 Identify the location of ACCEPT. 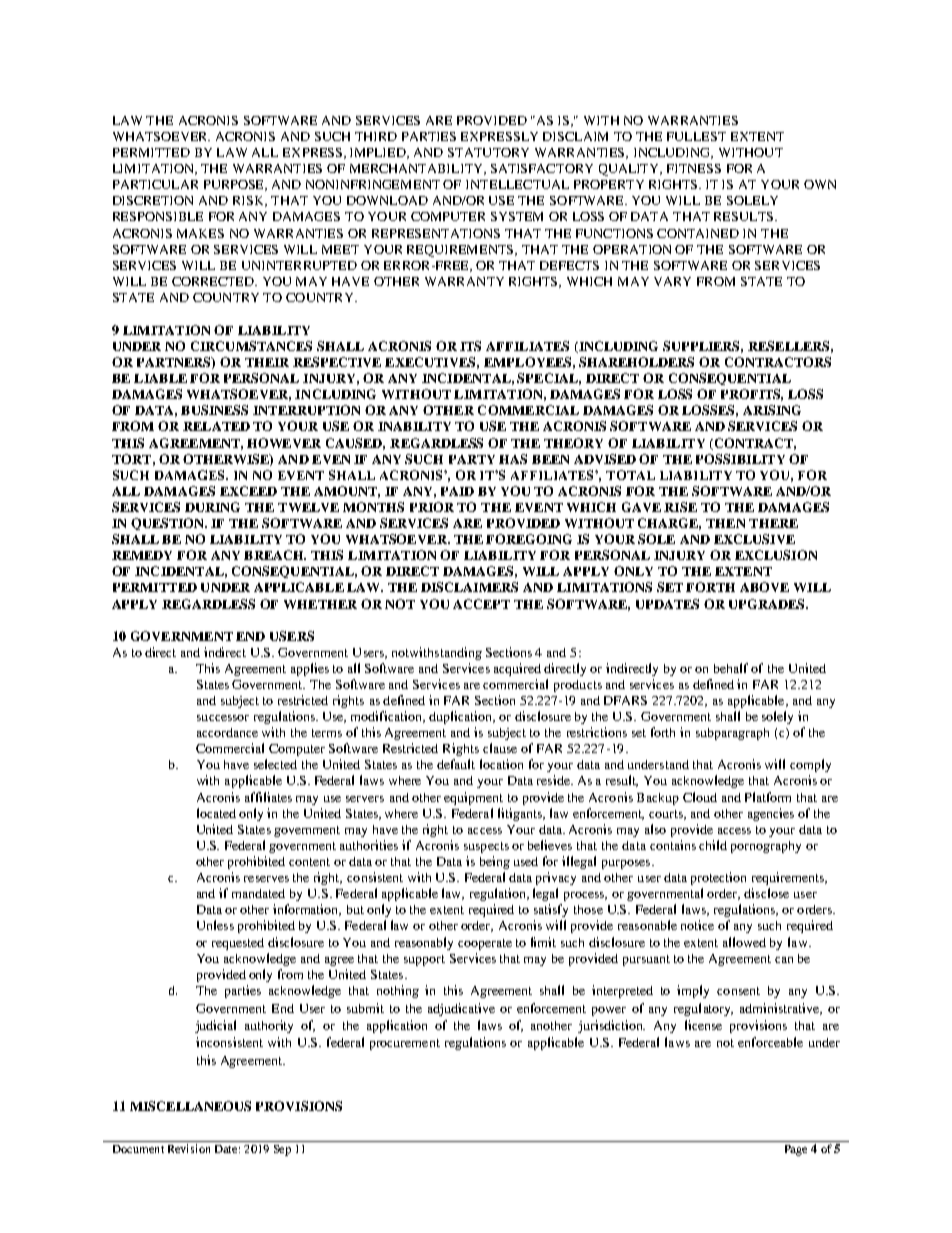
(481, 604).
